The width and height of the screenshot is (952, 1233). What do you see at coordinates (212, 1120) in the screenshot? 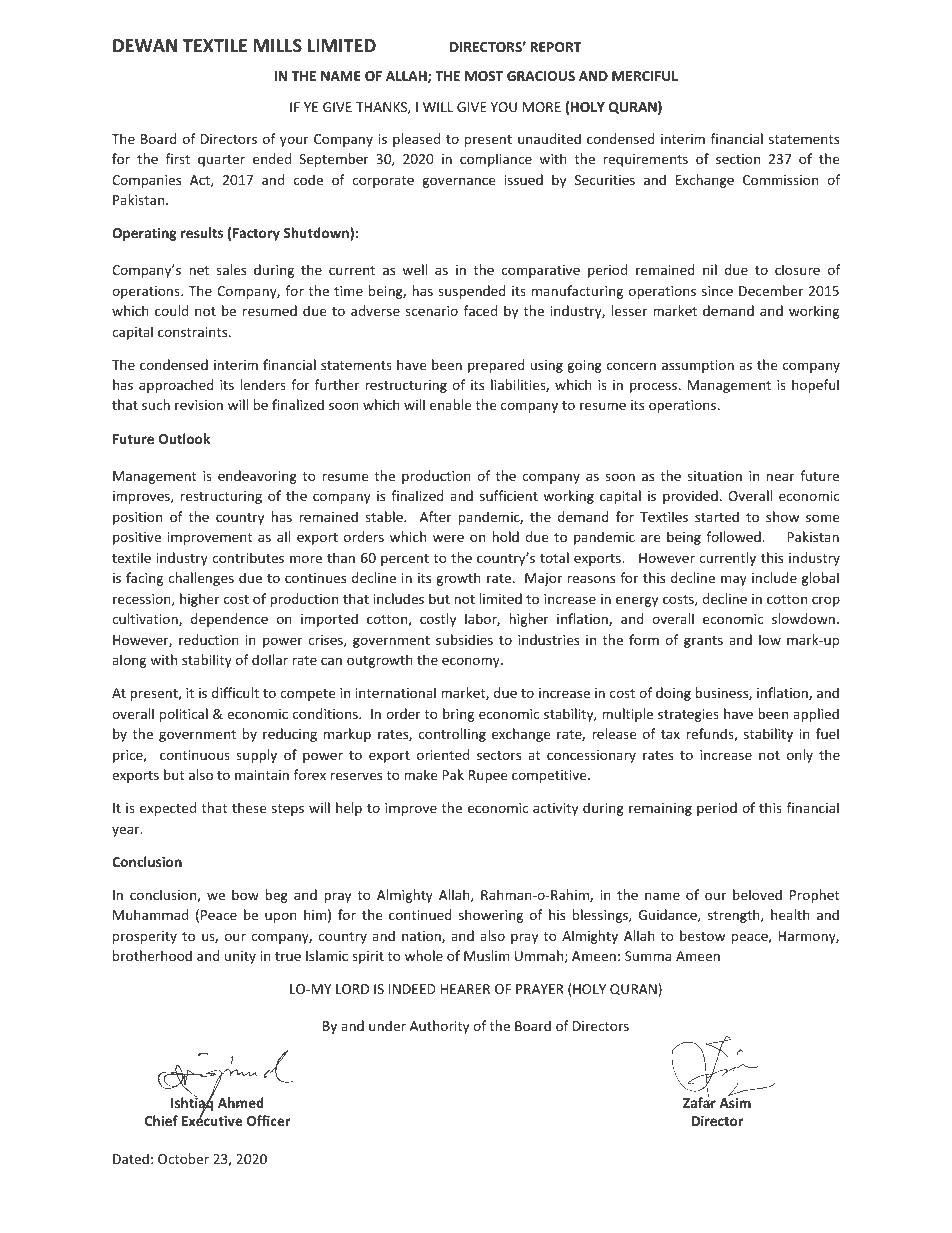
I see `Executive` at bounding box center [212, 1120].
